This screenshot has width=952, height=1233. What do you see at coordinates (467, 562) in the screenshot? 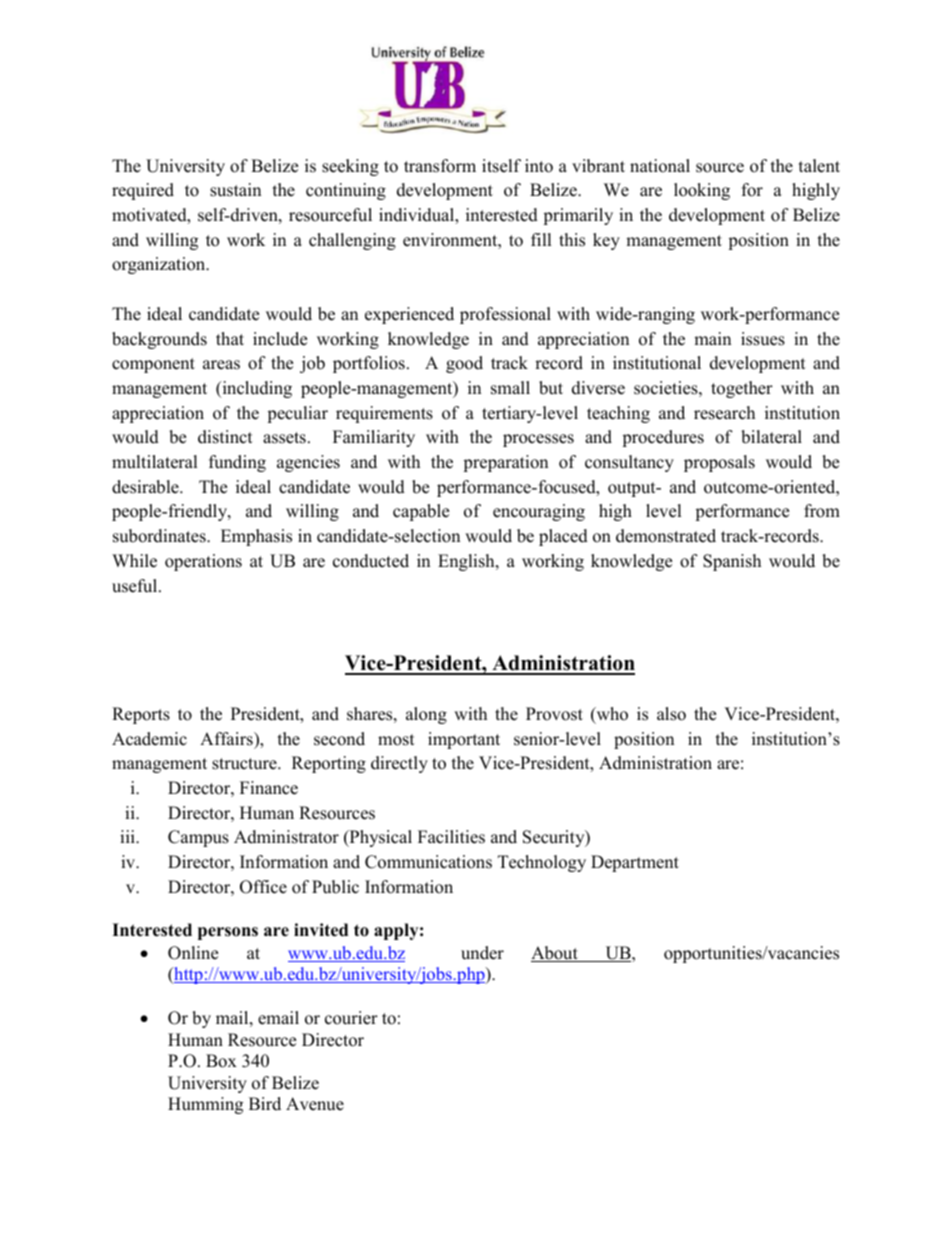
I see `English` at bounding box center [467, 562].
